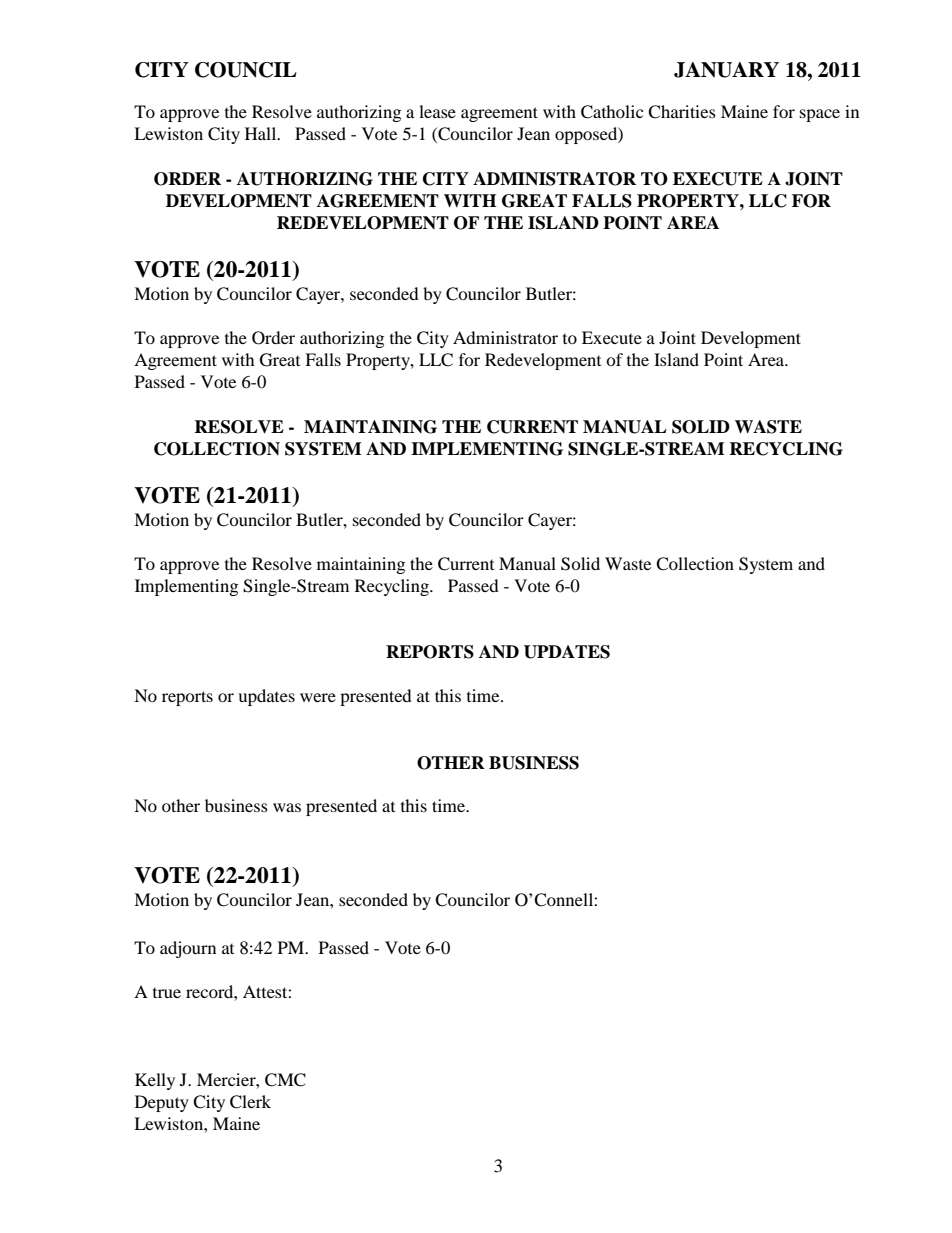 This image has width=952, height=1233. What do you see at coordinates (262, 133) in the image?
I see `Hall` at bounding box center [262, 133].
